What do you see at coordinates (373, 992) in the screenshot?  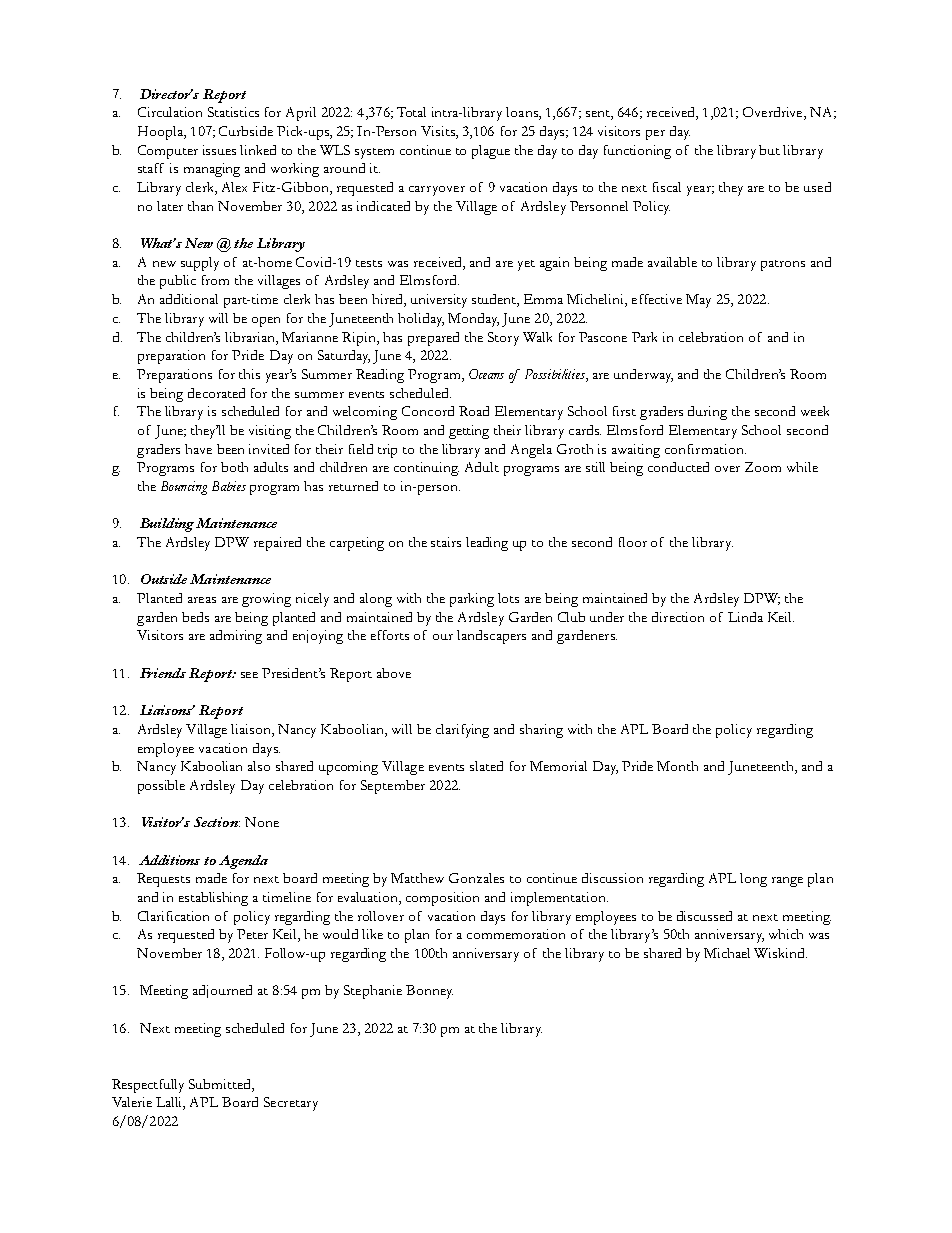 I see `Stephanie` at bounding box center [373, 992].
